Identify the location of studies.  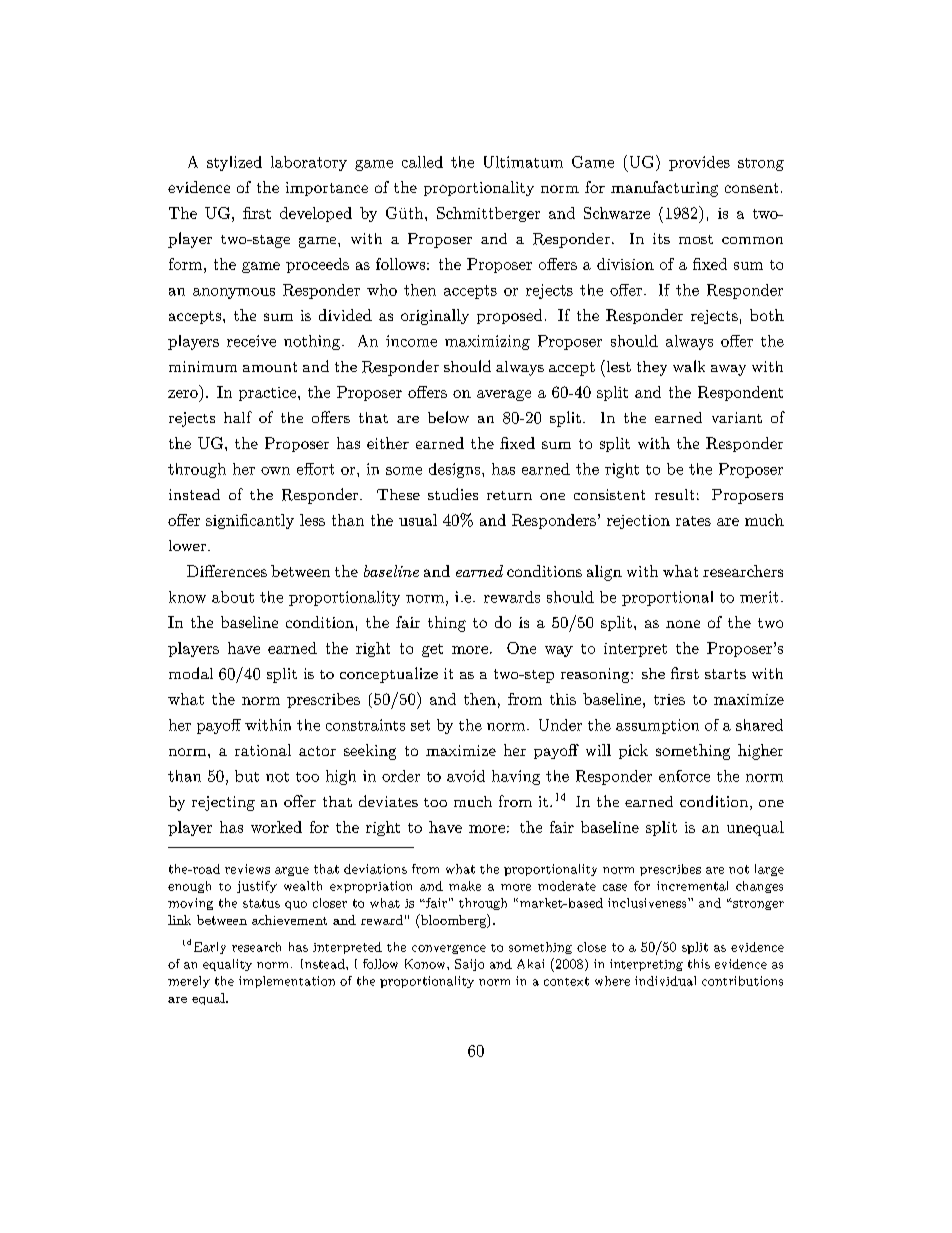
(453, 494).
